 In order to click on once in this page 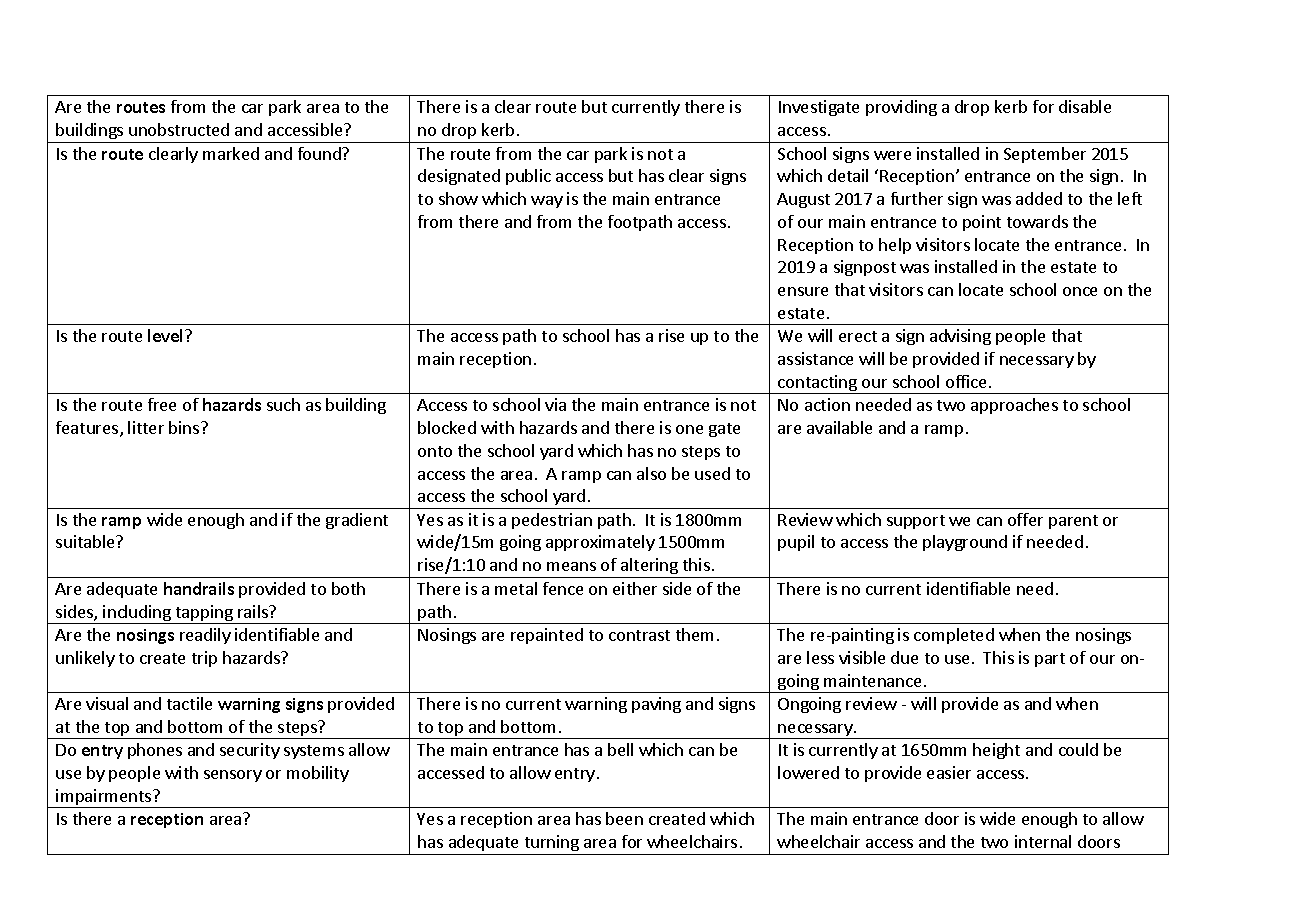, I will do `click(1080, 291)`.
